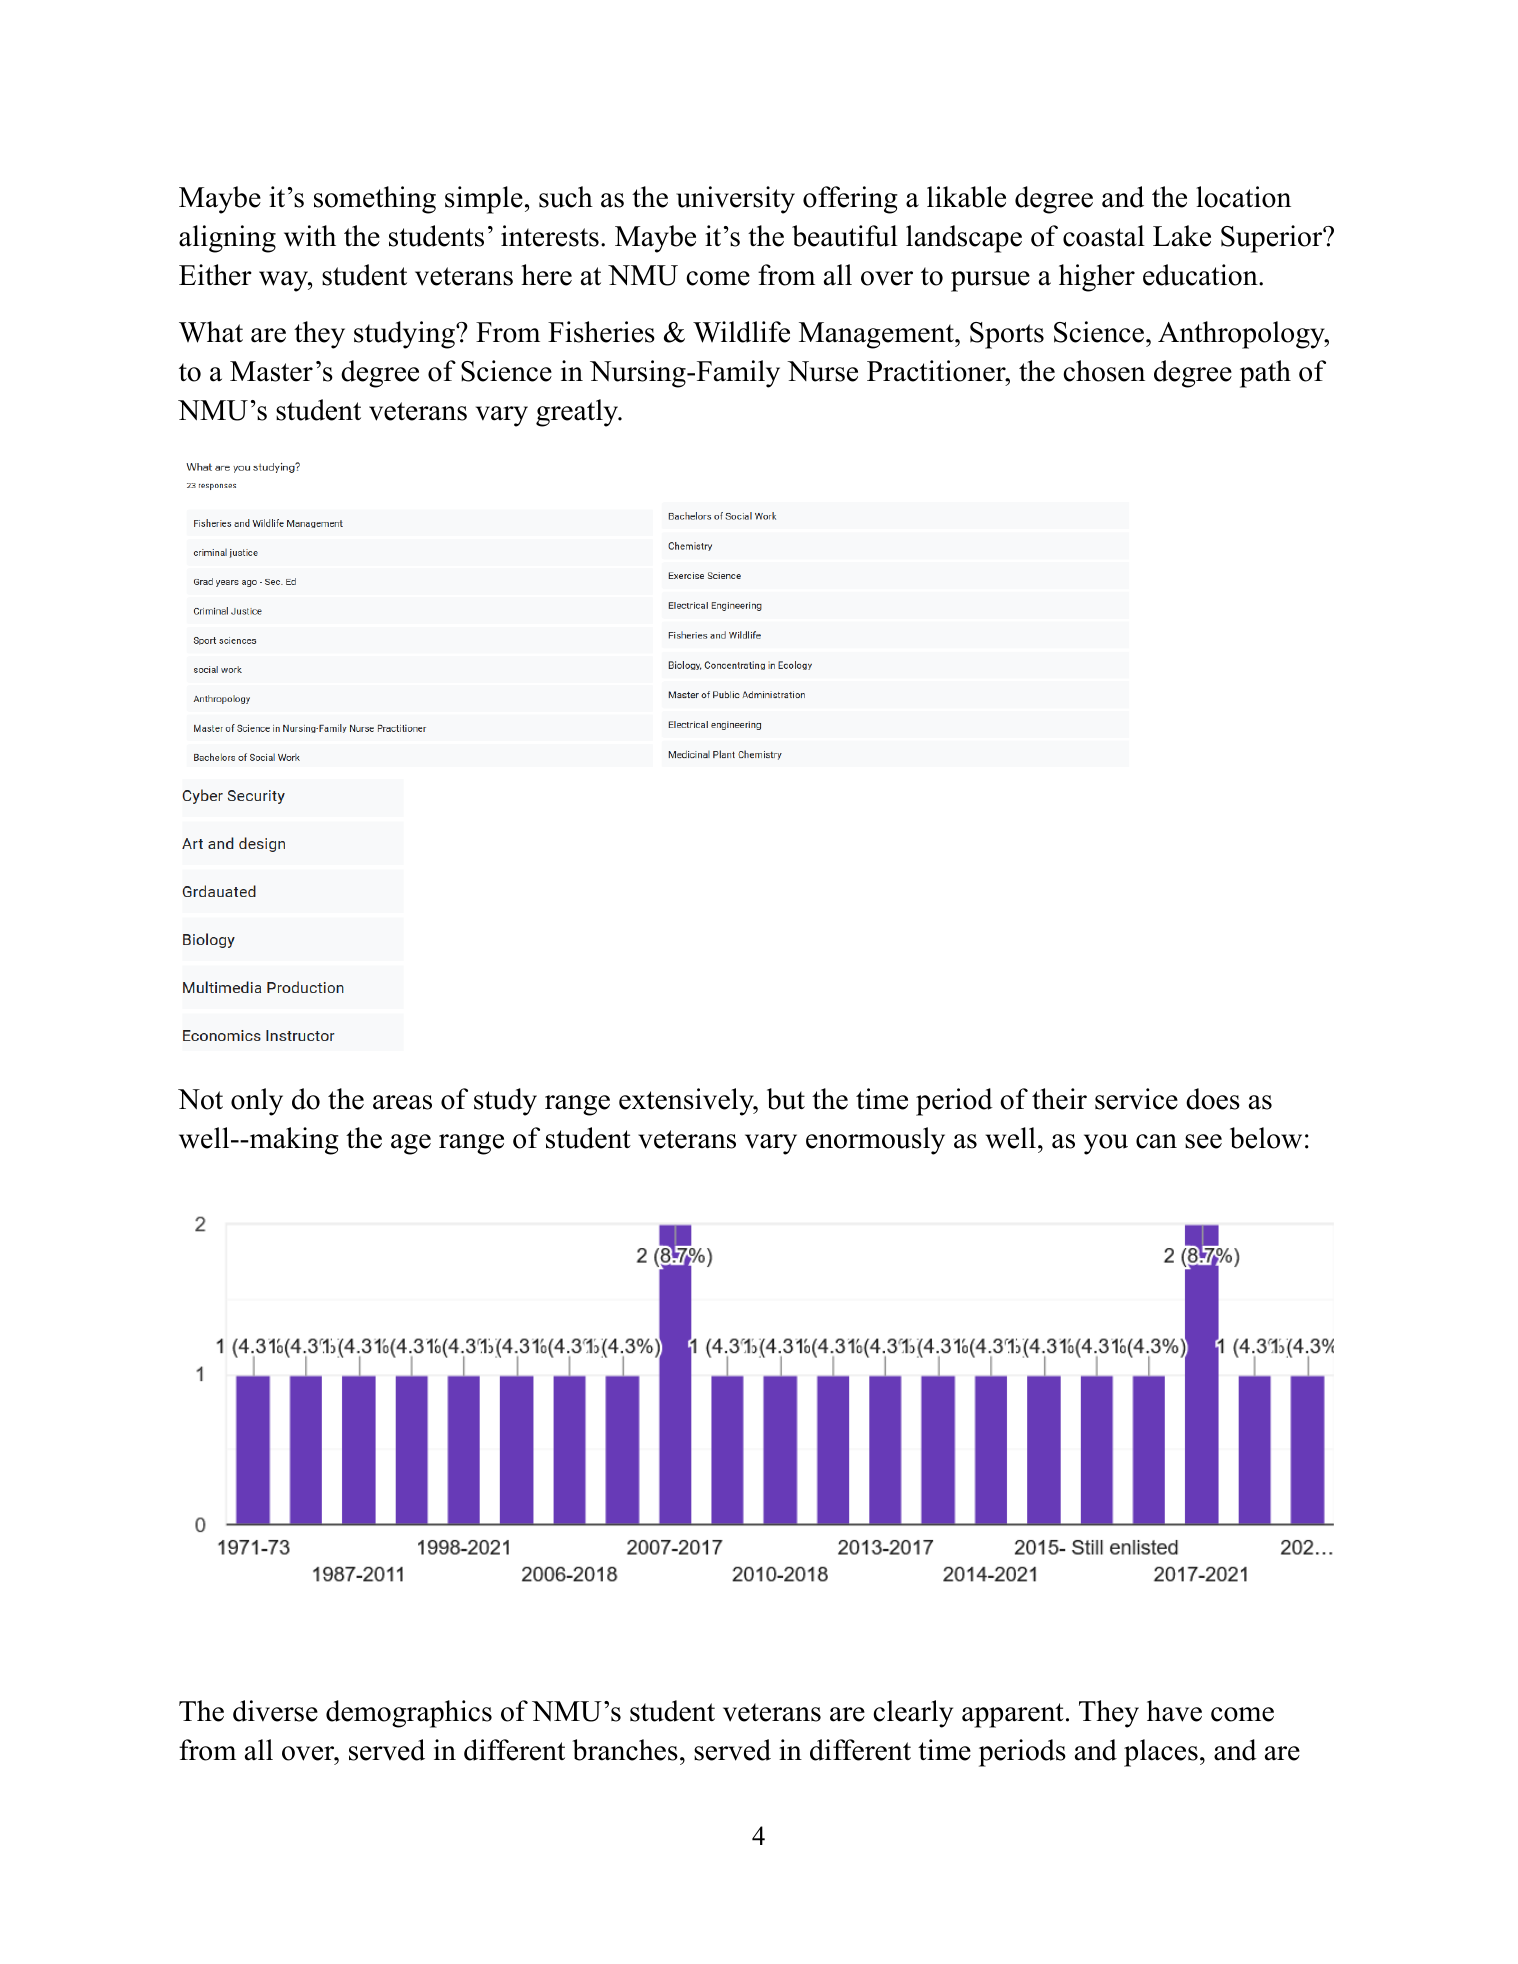 The image size is (1518, 1964). Describe the element at coordinates (786, 1099) in the screenshot. I see `but` at that location.
